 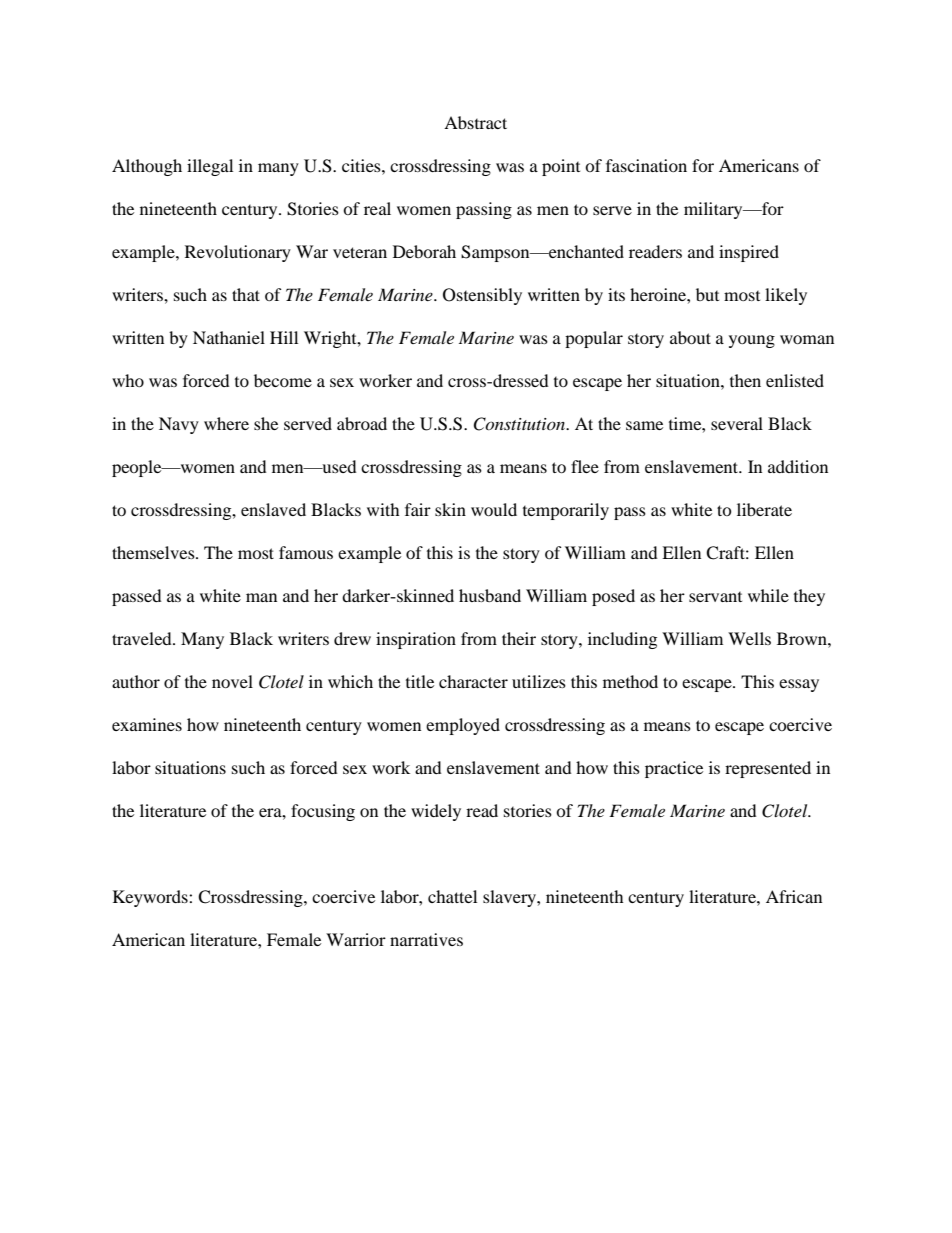 I want to click on chattel, so click(x=452, y=896).
